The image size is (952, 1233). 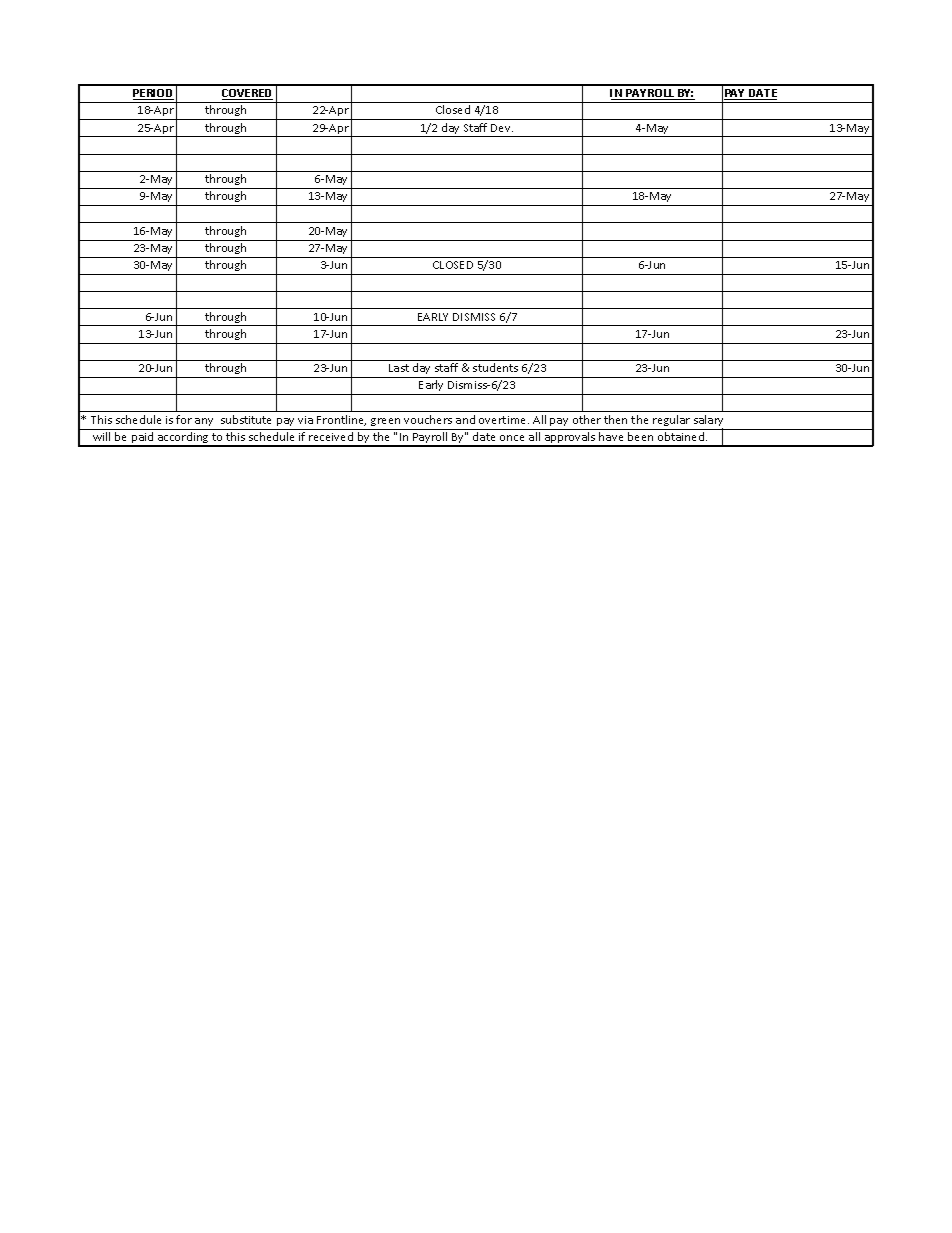 What do you see at coordinates (399, 368) in the image?
I see `Last` at bounding box center [399, 368].
